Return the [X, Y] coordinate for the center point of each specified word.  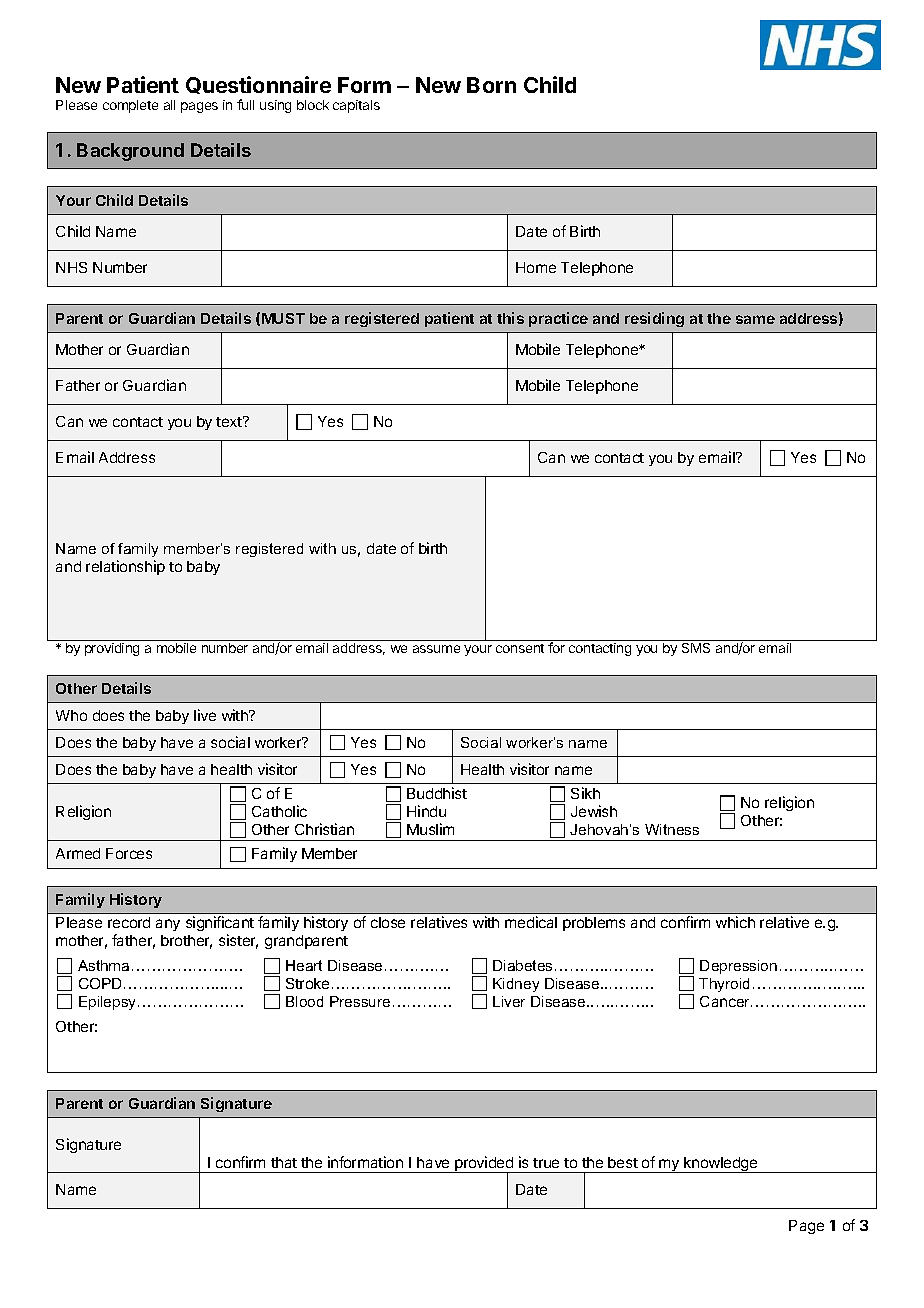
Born [491, 85]
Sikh [585, 793]
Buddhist [437, 793]
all [169, 105]
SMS [696, 648]
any [168, 925]
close [388, 922]
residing [654, 319]
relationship [125, 567]
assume [436, 649]
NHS [71, 267]
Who [71, 715]
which [735, 922]
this [510, 318]
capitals [356, 106]
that [284, 1162]
